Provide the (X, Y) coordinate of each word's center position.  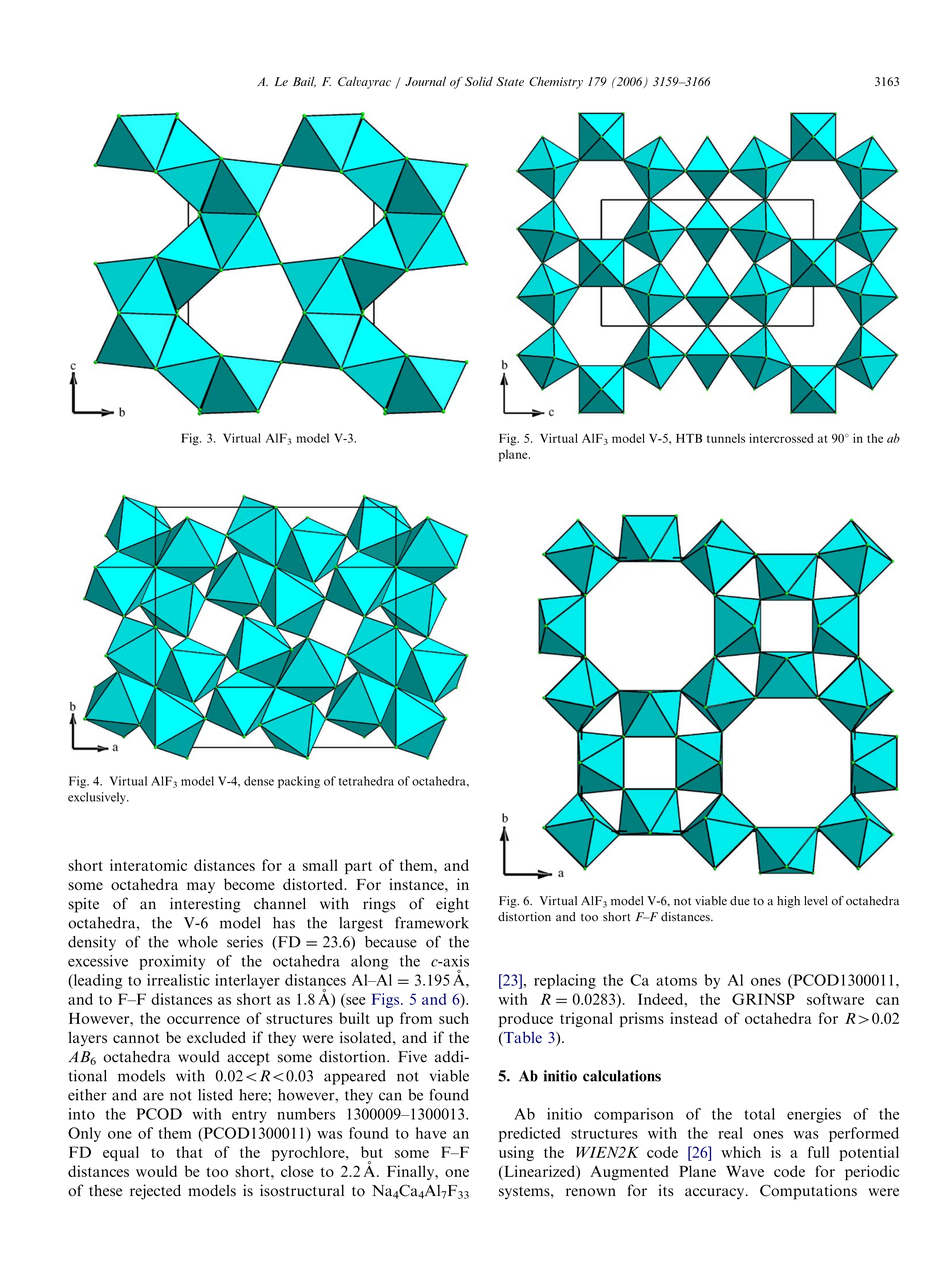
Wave (745, 1171)
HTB (689, 438)
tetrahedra (366, 781)
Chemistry (556, 82)
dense (259, 781)
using (516, 1153)
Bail (304, 82)
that (189, 1152)
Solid (479, 81)
